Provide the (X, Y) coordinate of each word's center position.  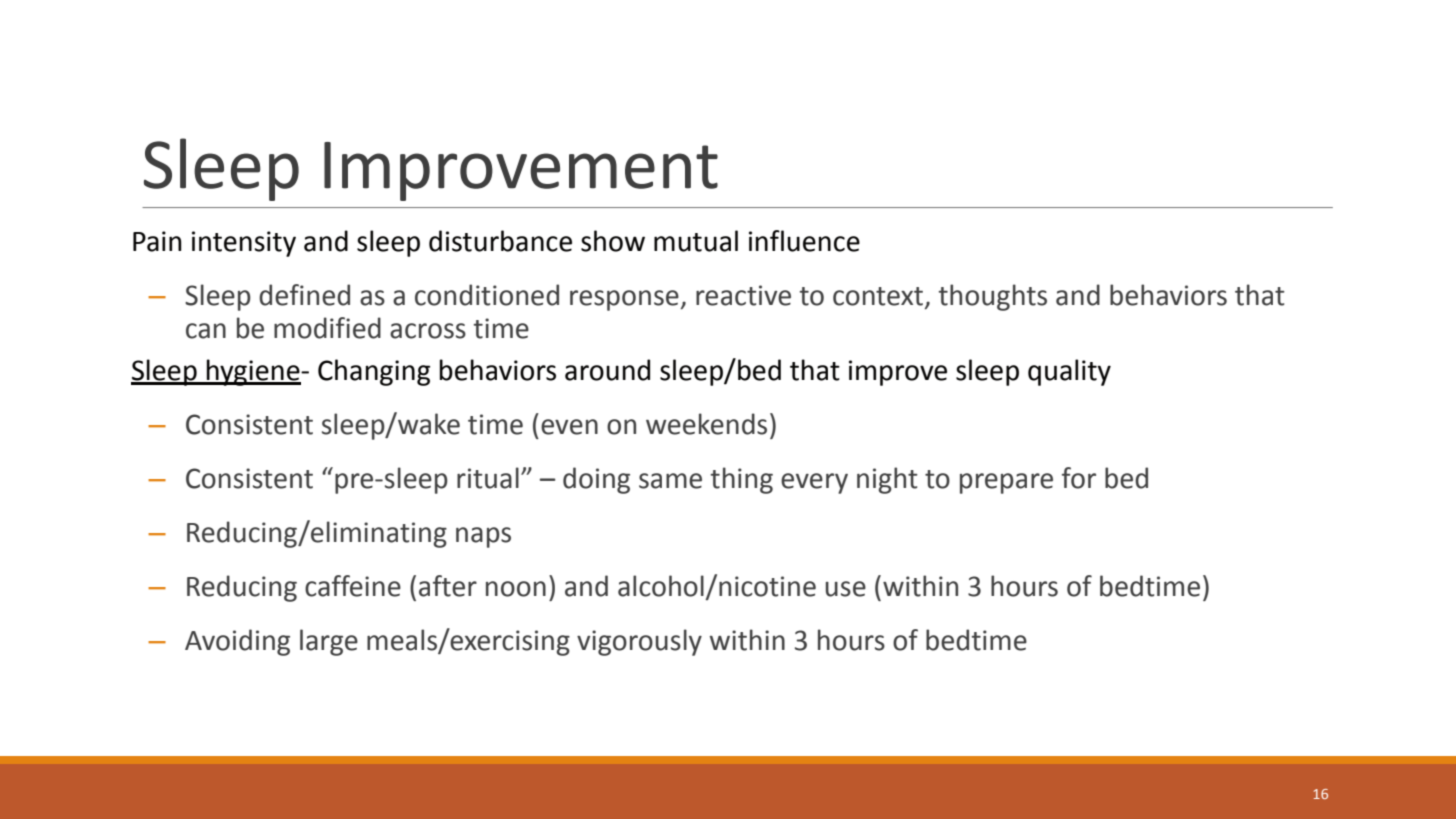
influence (804, 241)
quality (1069, 372)
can (206, 331)
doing (596, 480)
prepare (1006, 483)
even (569, 427)
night (887, 480)
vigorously (639, 642)
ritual (488, 478)
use (846, 589)
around (607, 370)
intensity (244, 244)
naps (483, 537)
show (613, 241)
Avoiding (237, 642)
